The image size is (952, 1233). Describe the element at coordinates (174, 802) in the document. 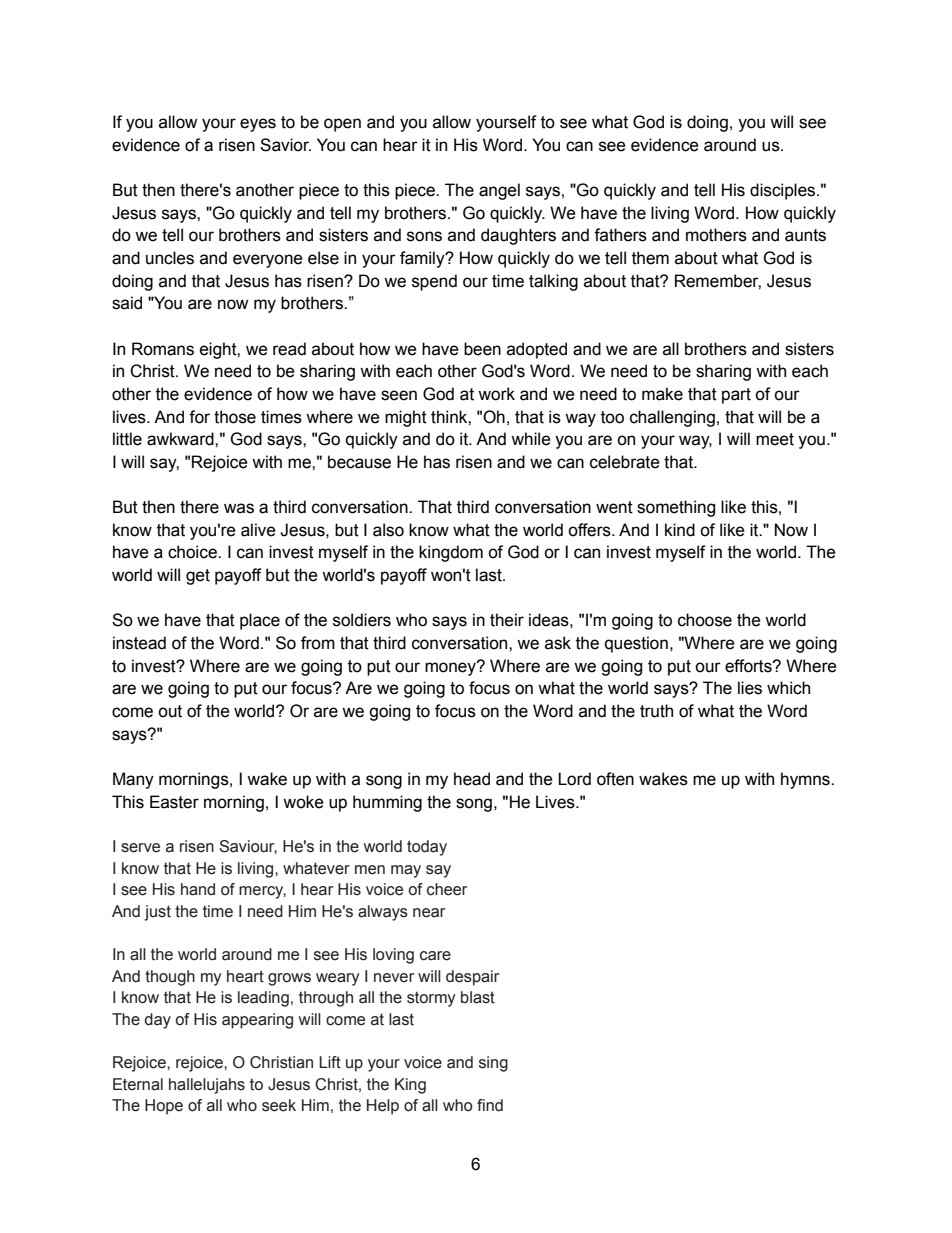

I see `Easter` at that location.
